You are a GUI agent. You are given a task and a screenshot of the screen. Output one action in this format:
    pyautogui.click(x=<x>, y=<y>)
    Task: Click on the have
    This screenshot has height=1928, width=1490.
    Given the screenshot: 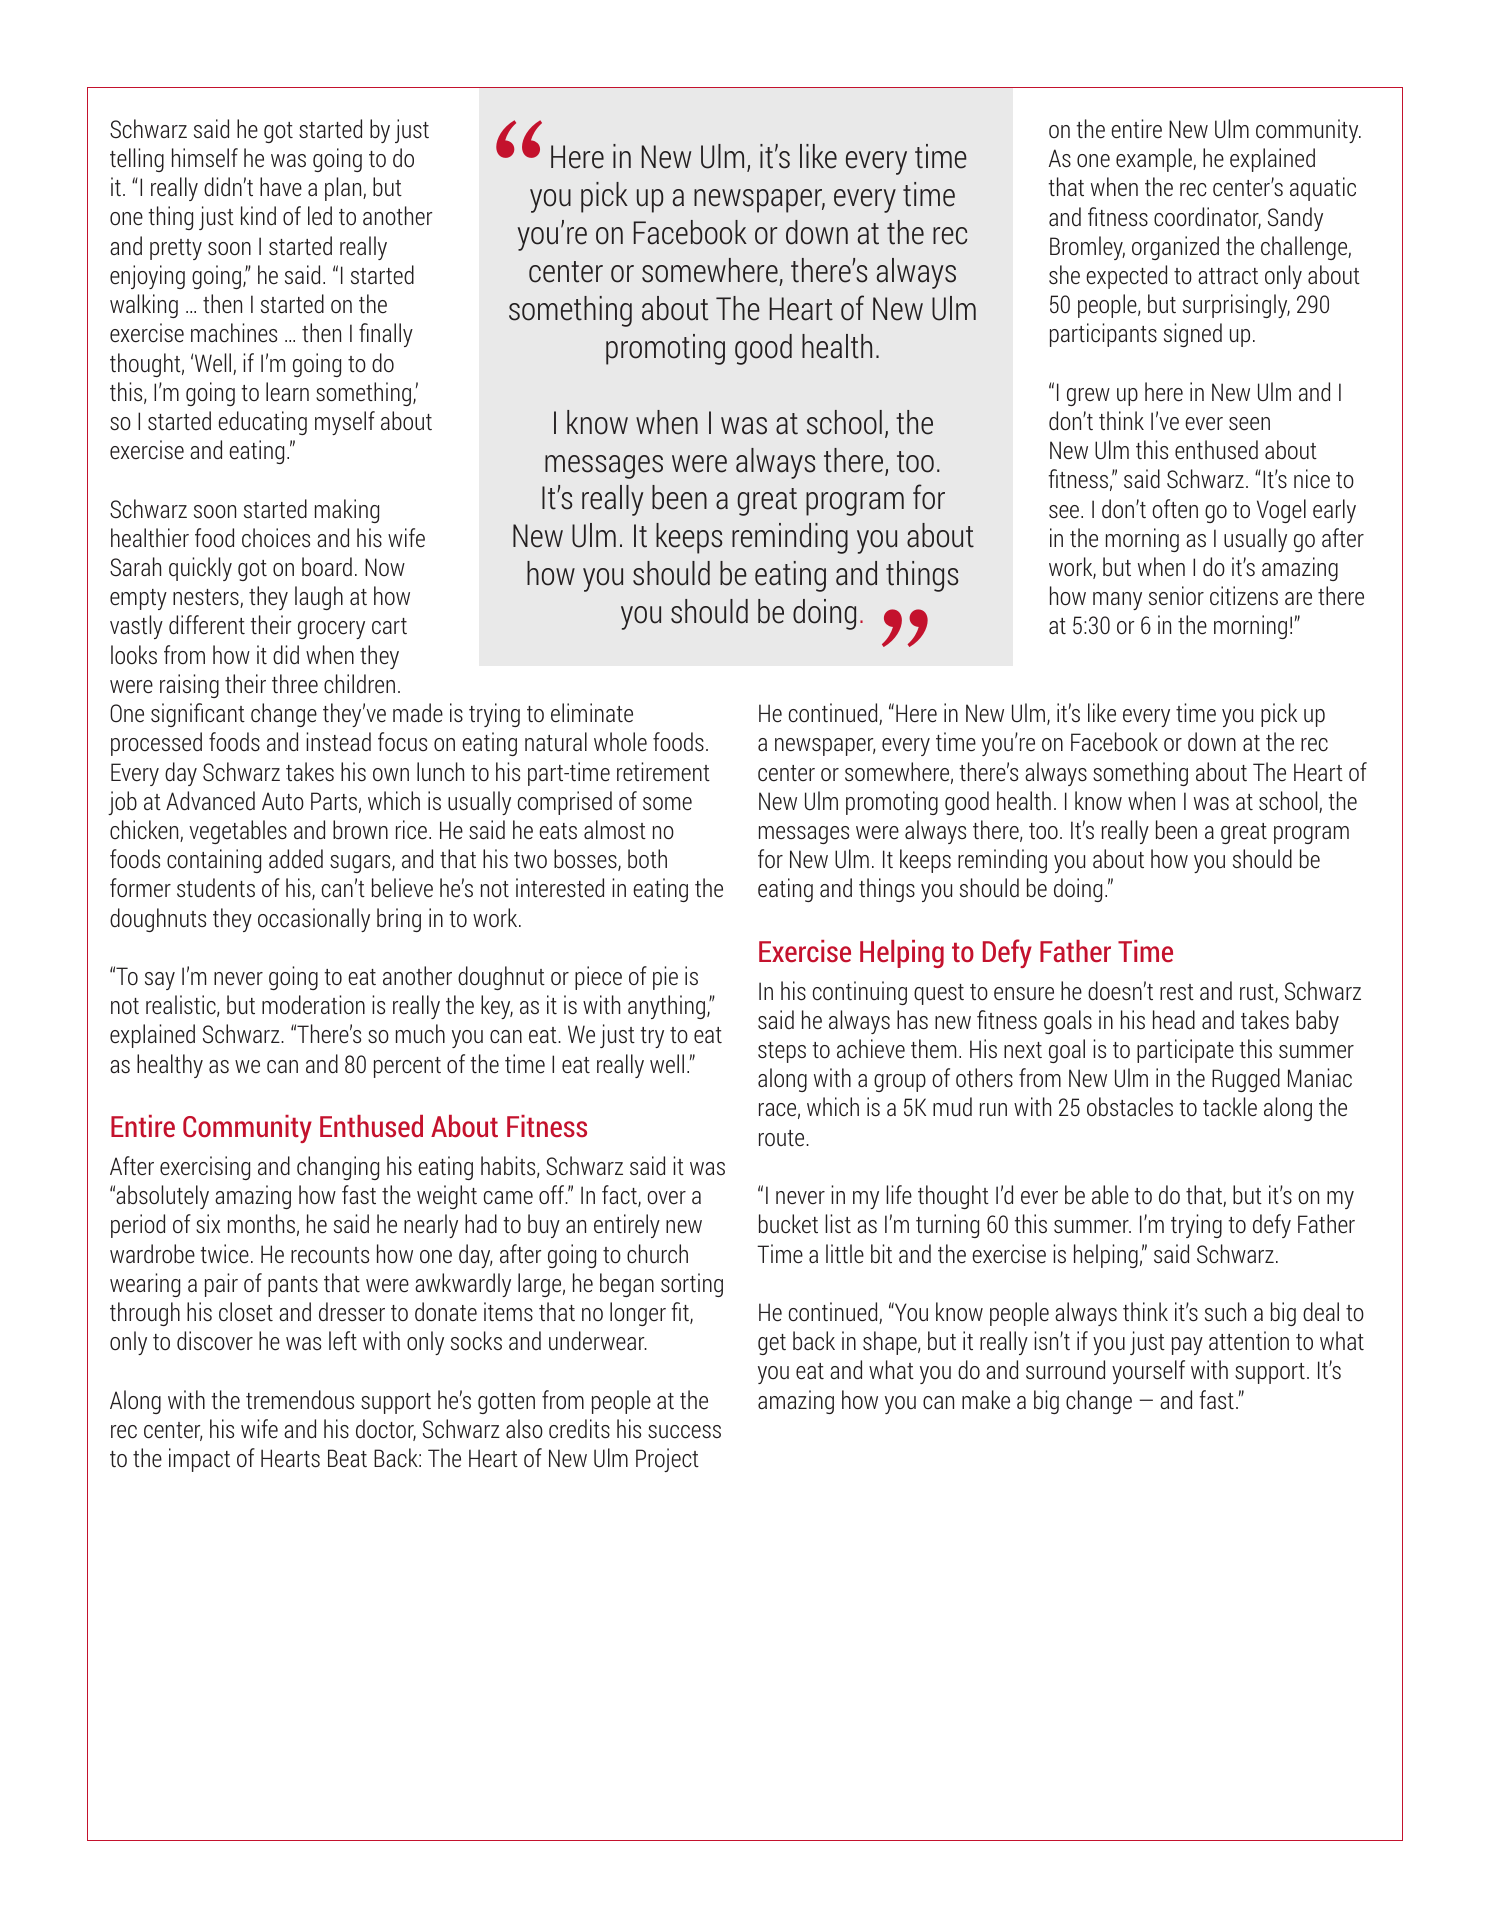 What is the action you would take?
    pyautogui.click(x=281, y=187)
